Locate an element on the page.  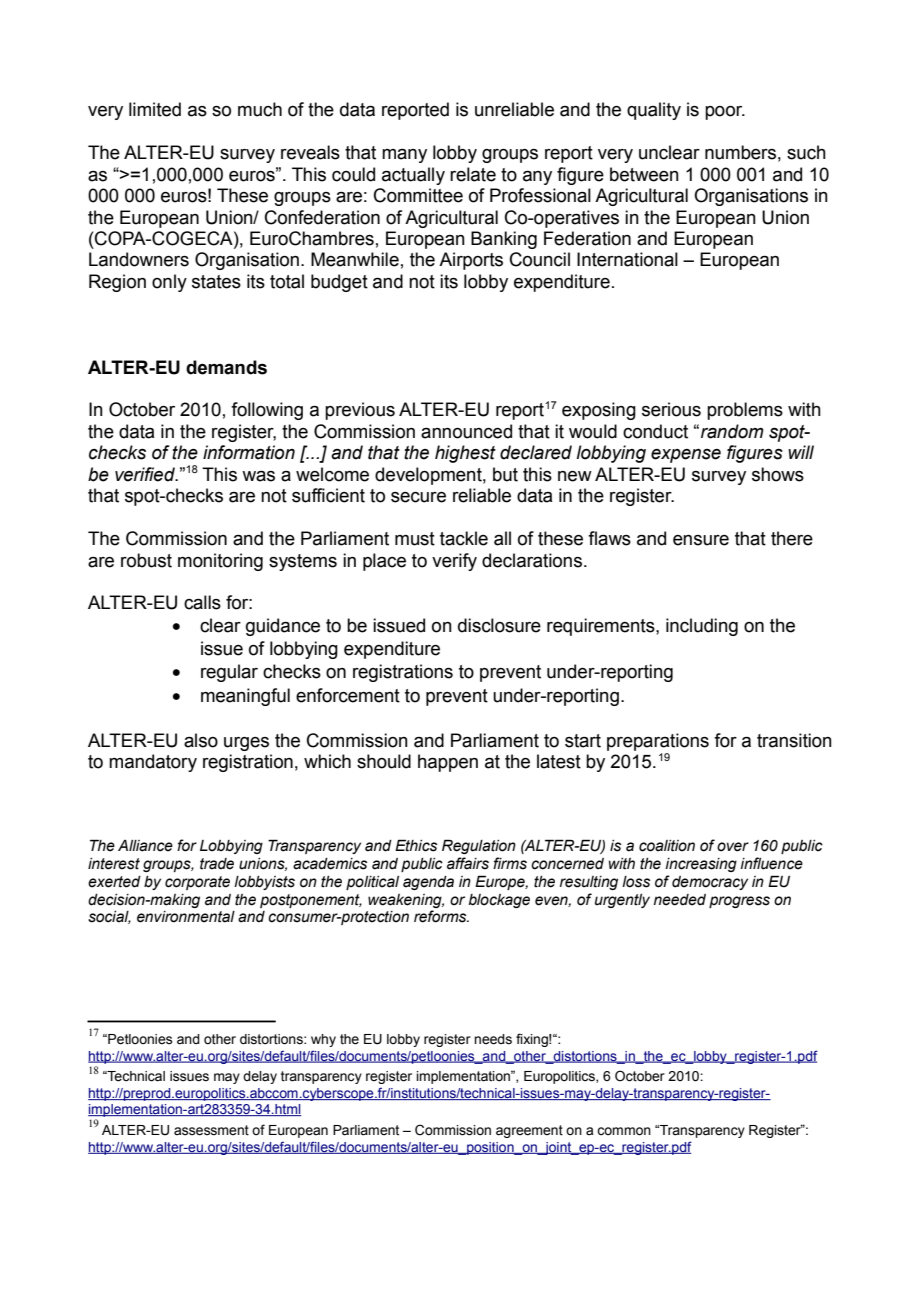
preparations is located at coordinates (658, 742).
